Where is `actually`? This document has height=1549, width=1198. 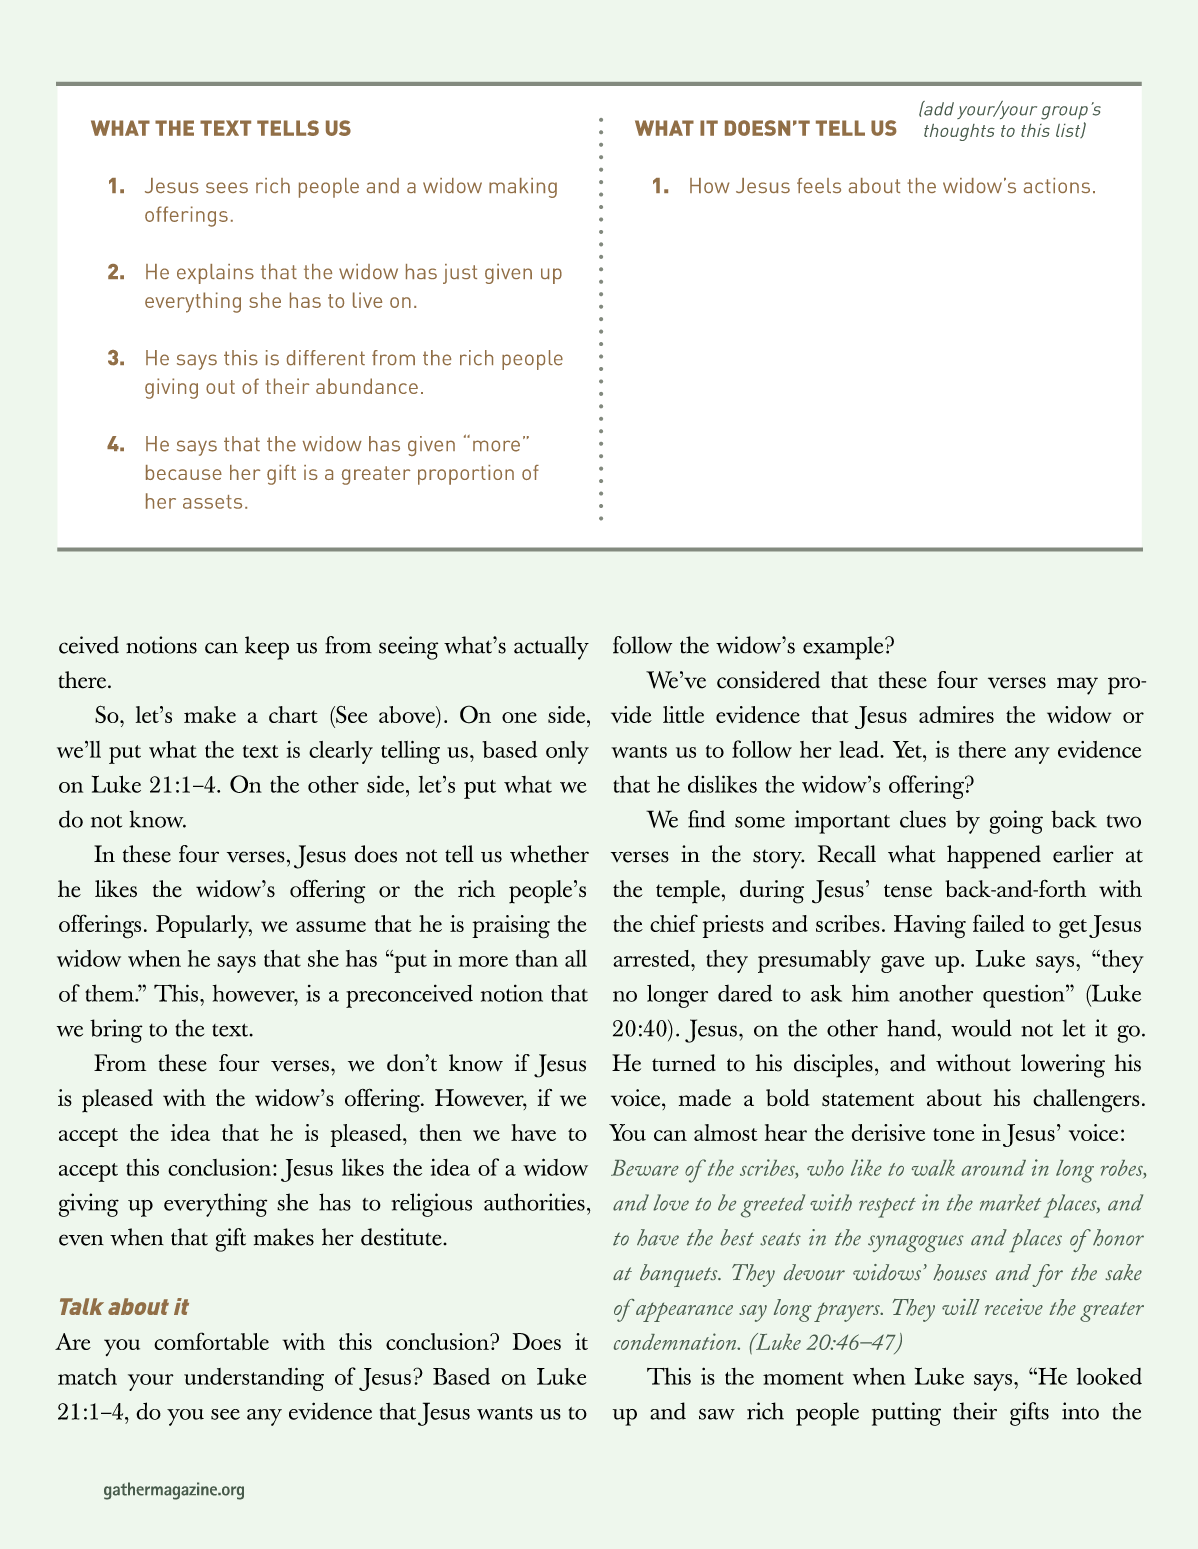
actually is located at coordinates (551, 648).
